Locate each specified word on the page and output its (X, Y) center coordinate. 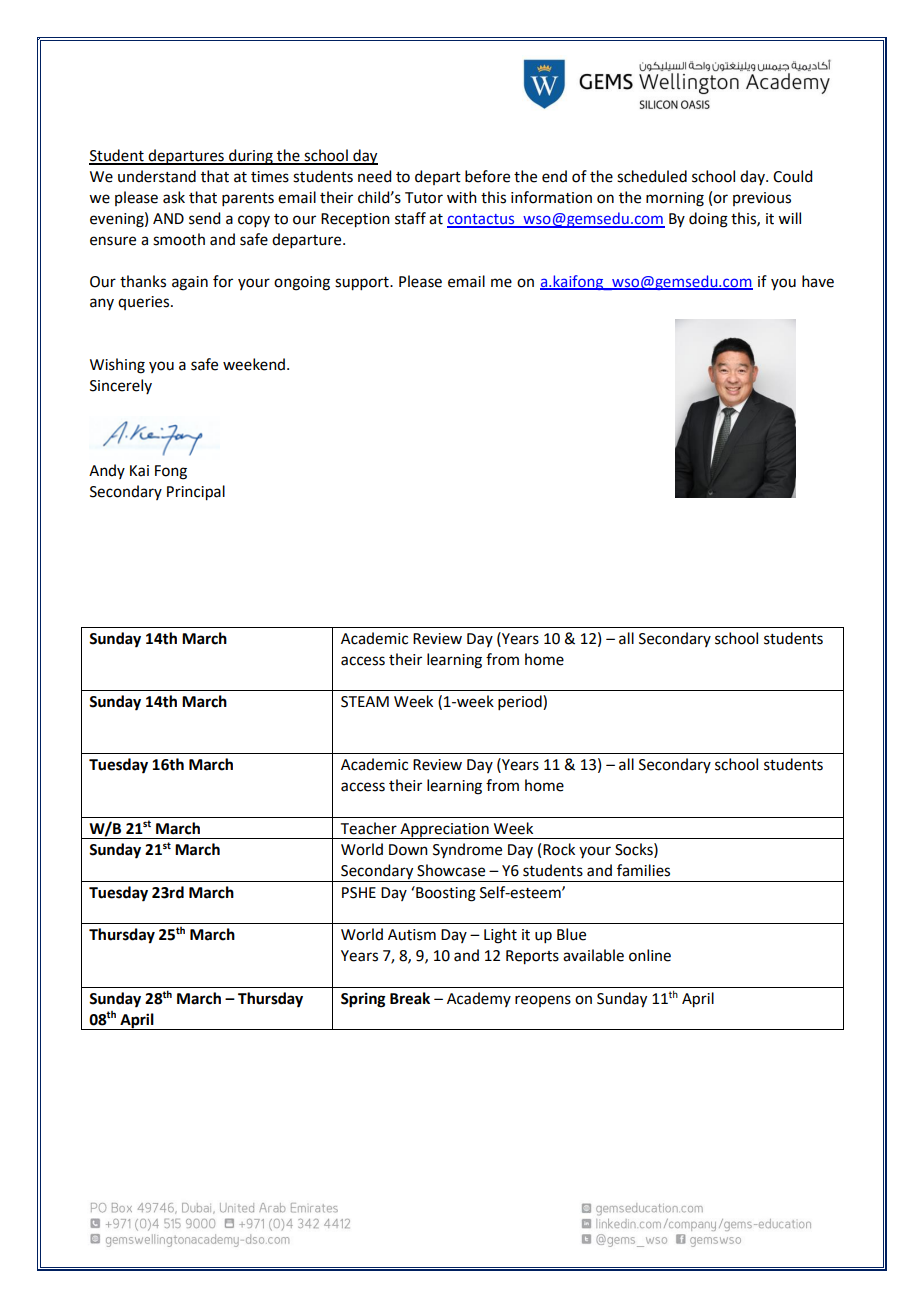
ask (174, 197)
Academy (479, 999)
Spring (363, 1000)
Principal (196, 493)
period (521, 702)
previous (762, 199)
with (462, 197)
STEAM (365, 702)
